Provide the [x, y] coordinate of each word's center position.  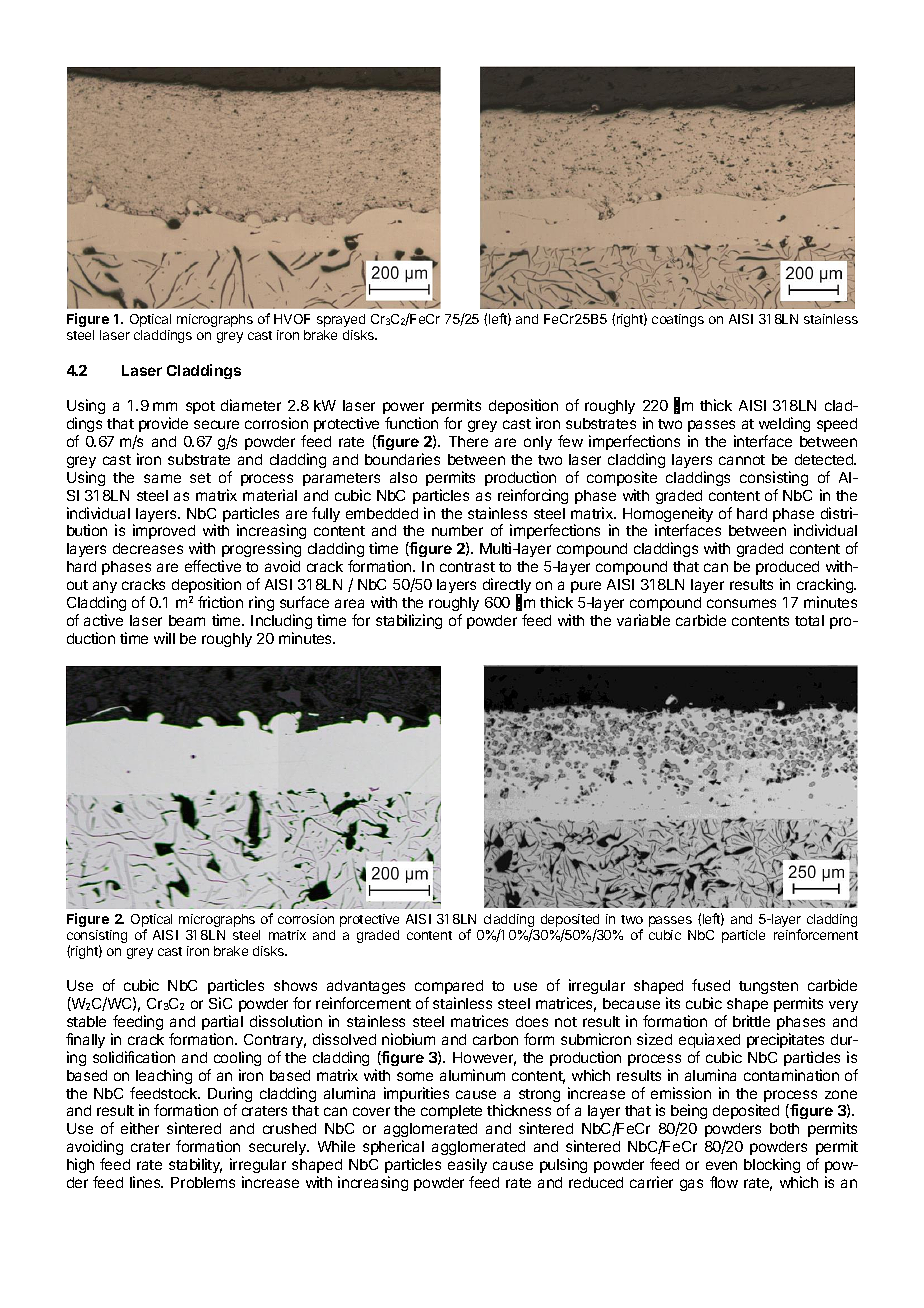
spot [200, 407]
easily [467, 1165]
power [403, 410]
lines [146, 1182]
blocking [772, 1165]
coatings [678, 320]
